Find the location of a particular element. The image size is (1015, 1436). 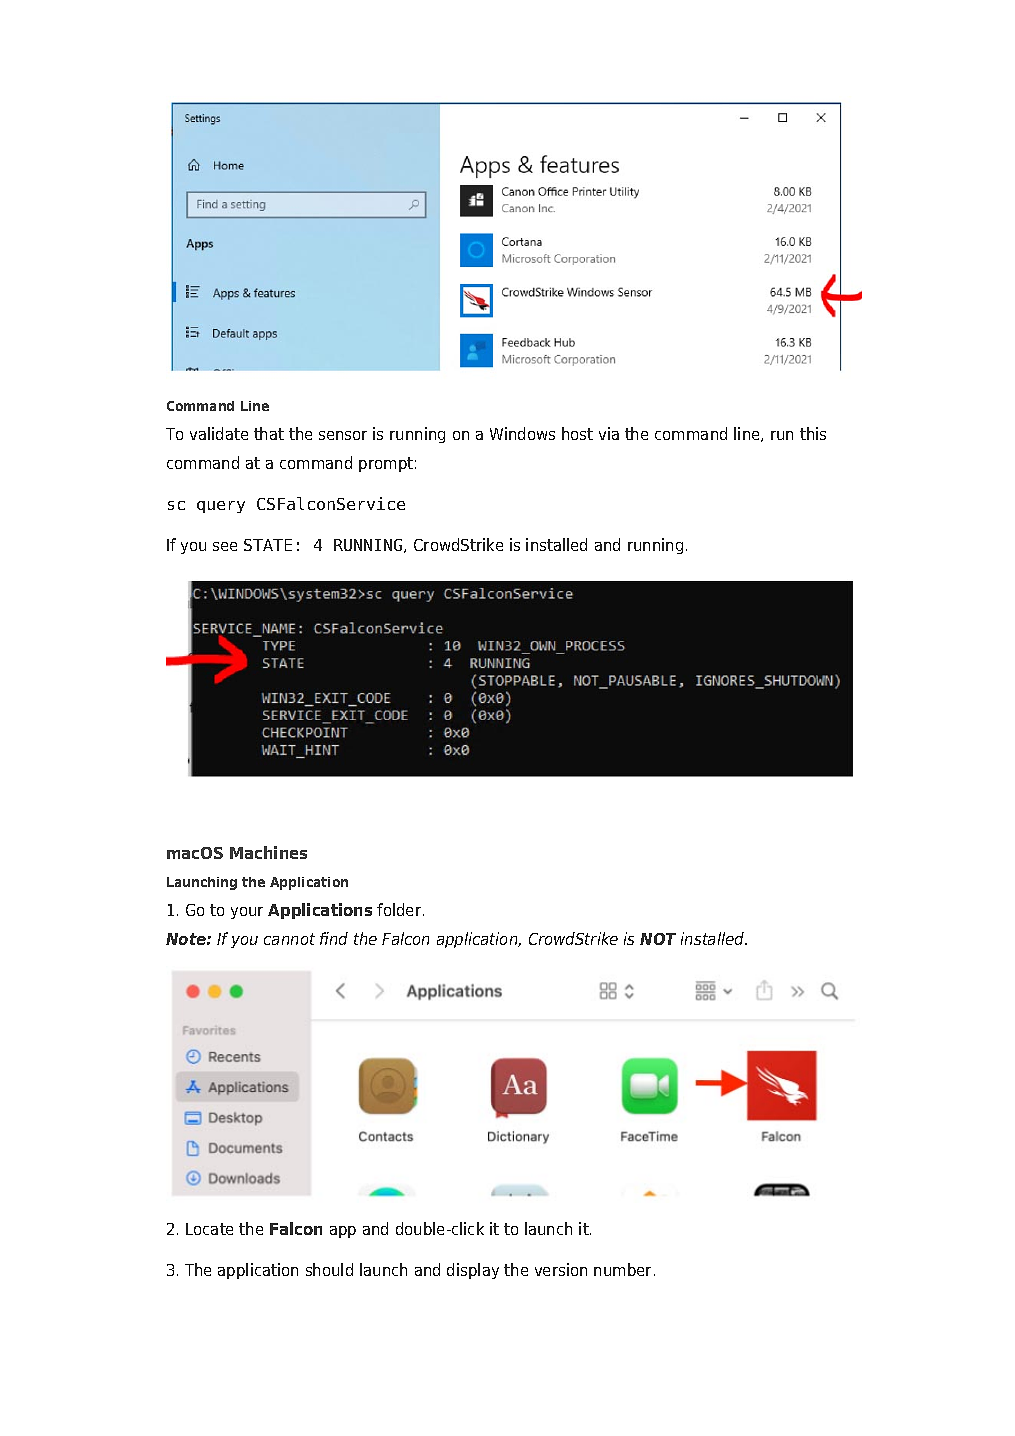

should is located at coordinates (329, 1269).
